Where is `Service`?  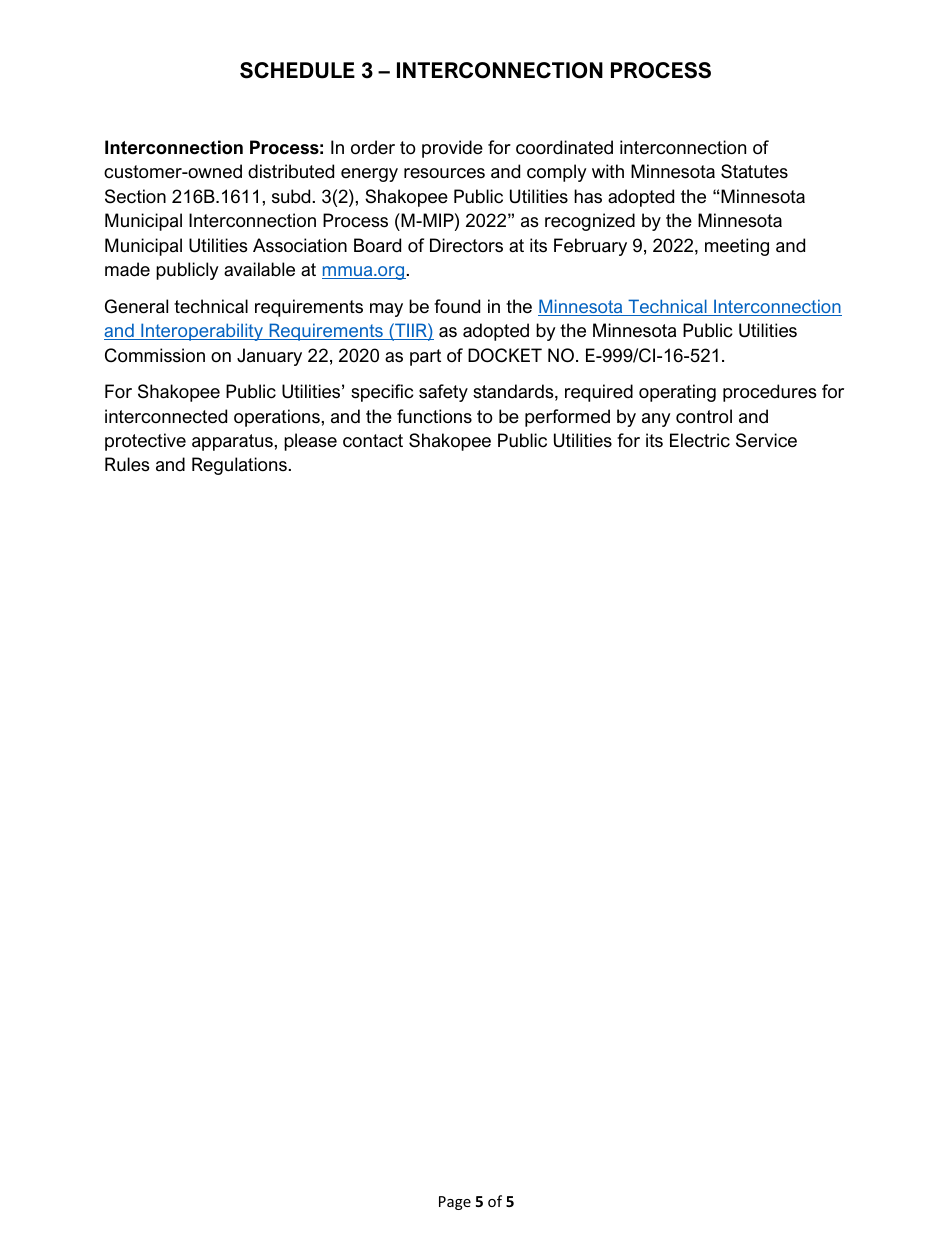 Service is located at coordinates (766, 440).
